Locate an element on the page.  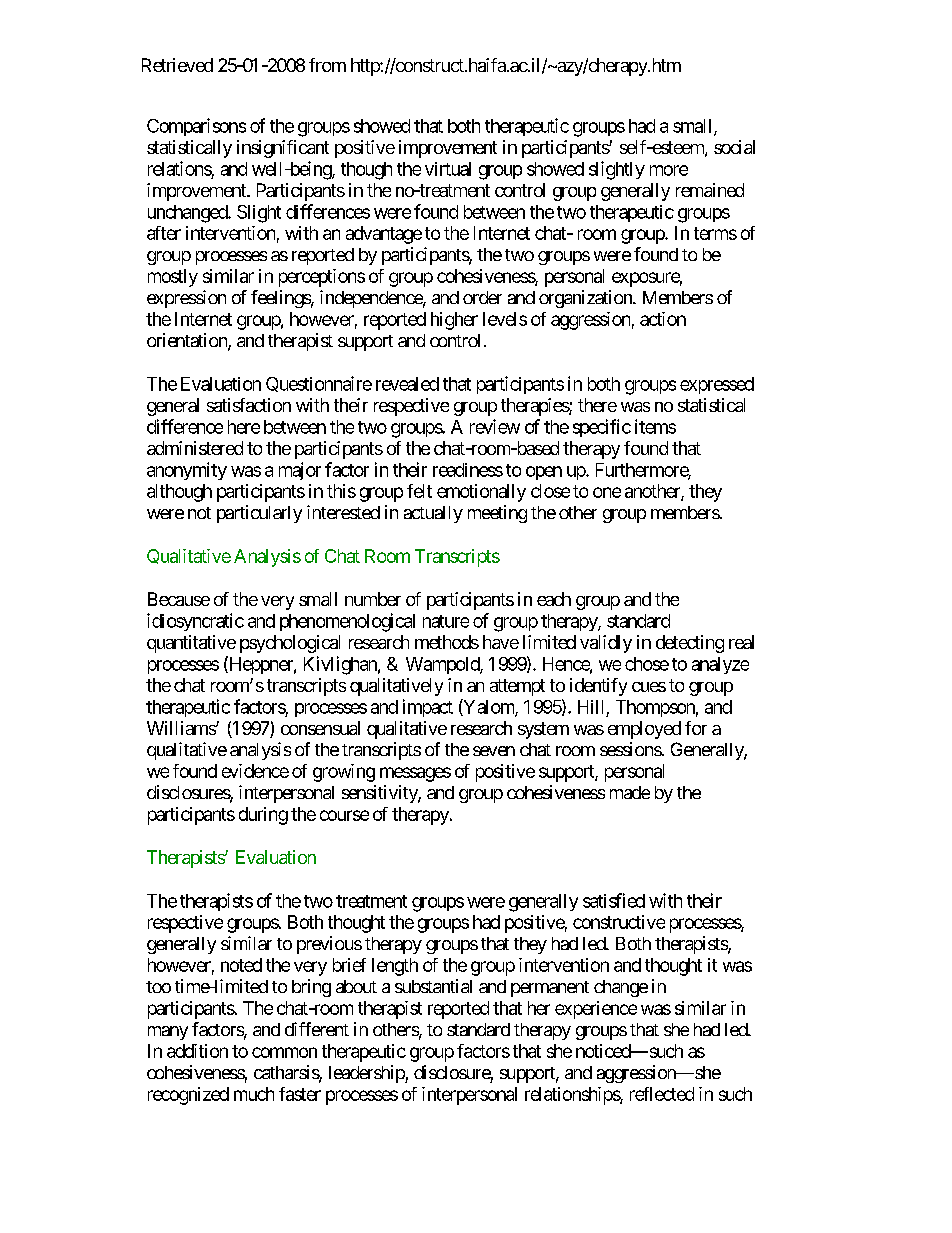
addition is located at coordinates (197, 1051).
